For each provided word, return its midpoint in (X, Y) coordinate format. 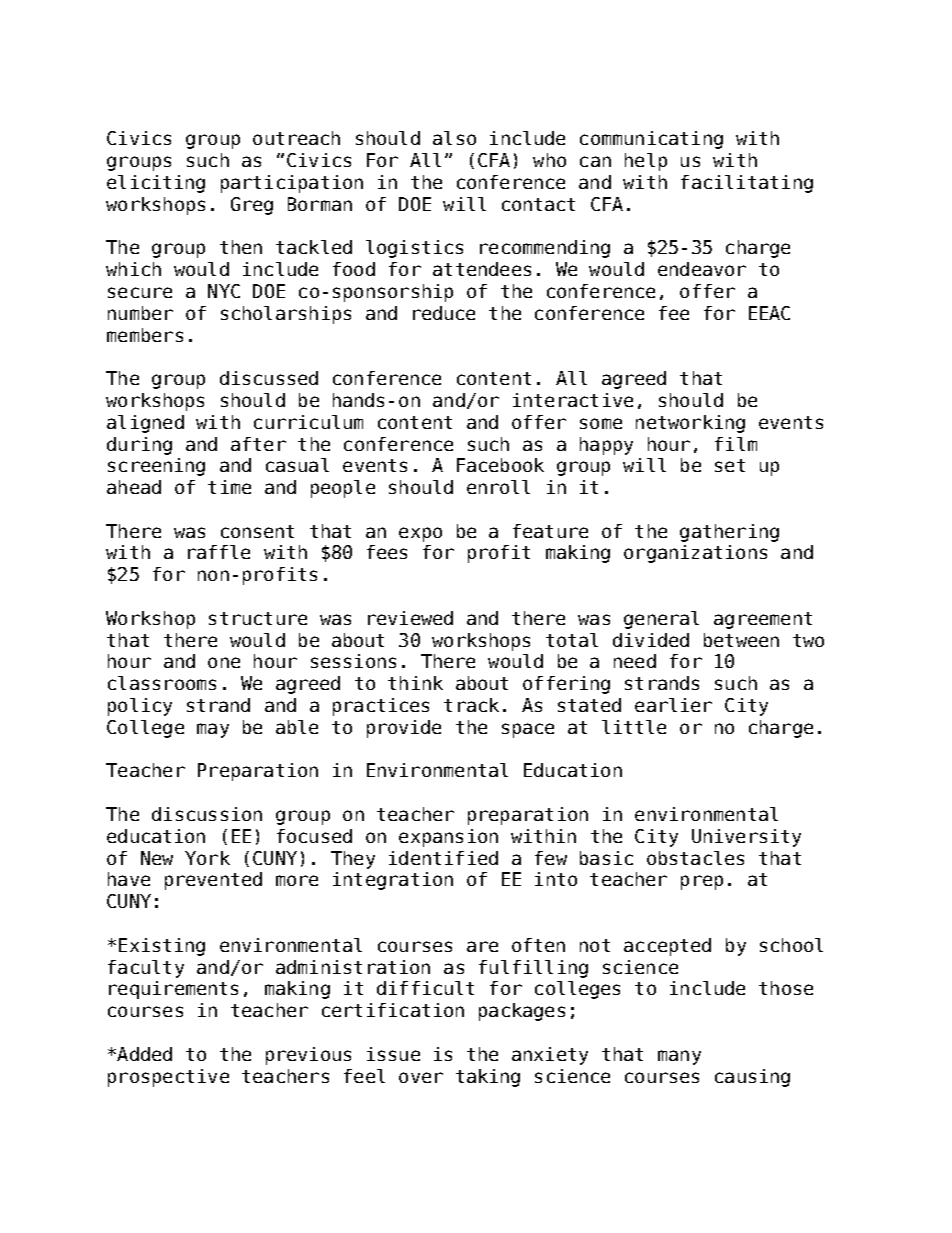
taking (488, 1078)
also (454, 138)
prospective (168, 1078)
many (679, 1057)
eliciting (156, 184)
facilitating (747, 184)
